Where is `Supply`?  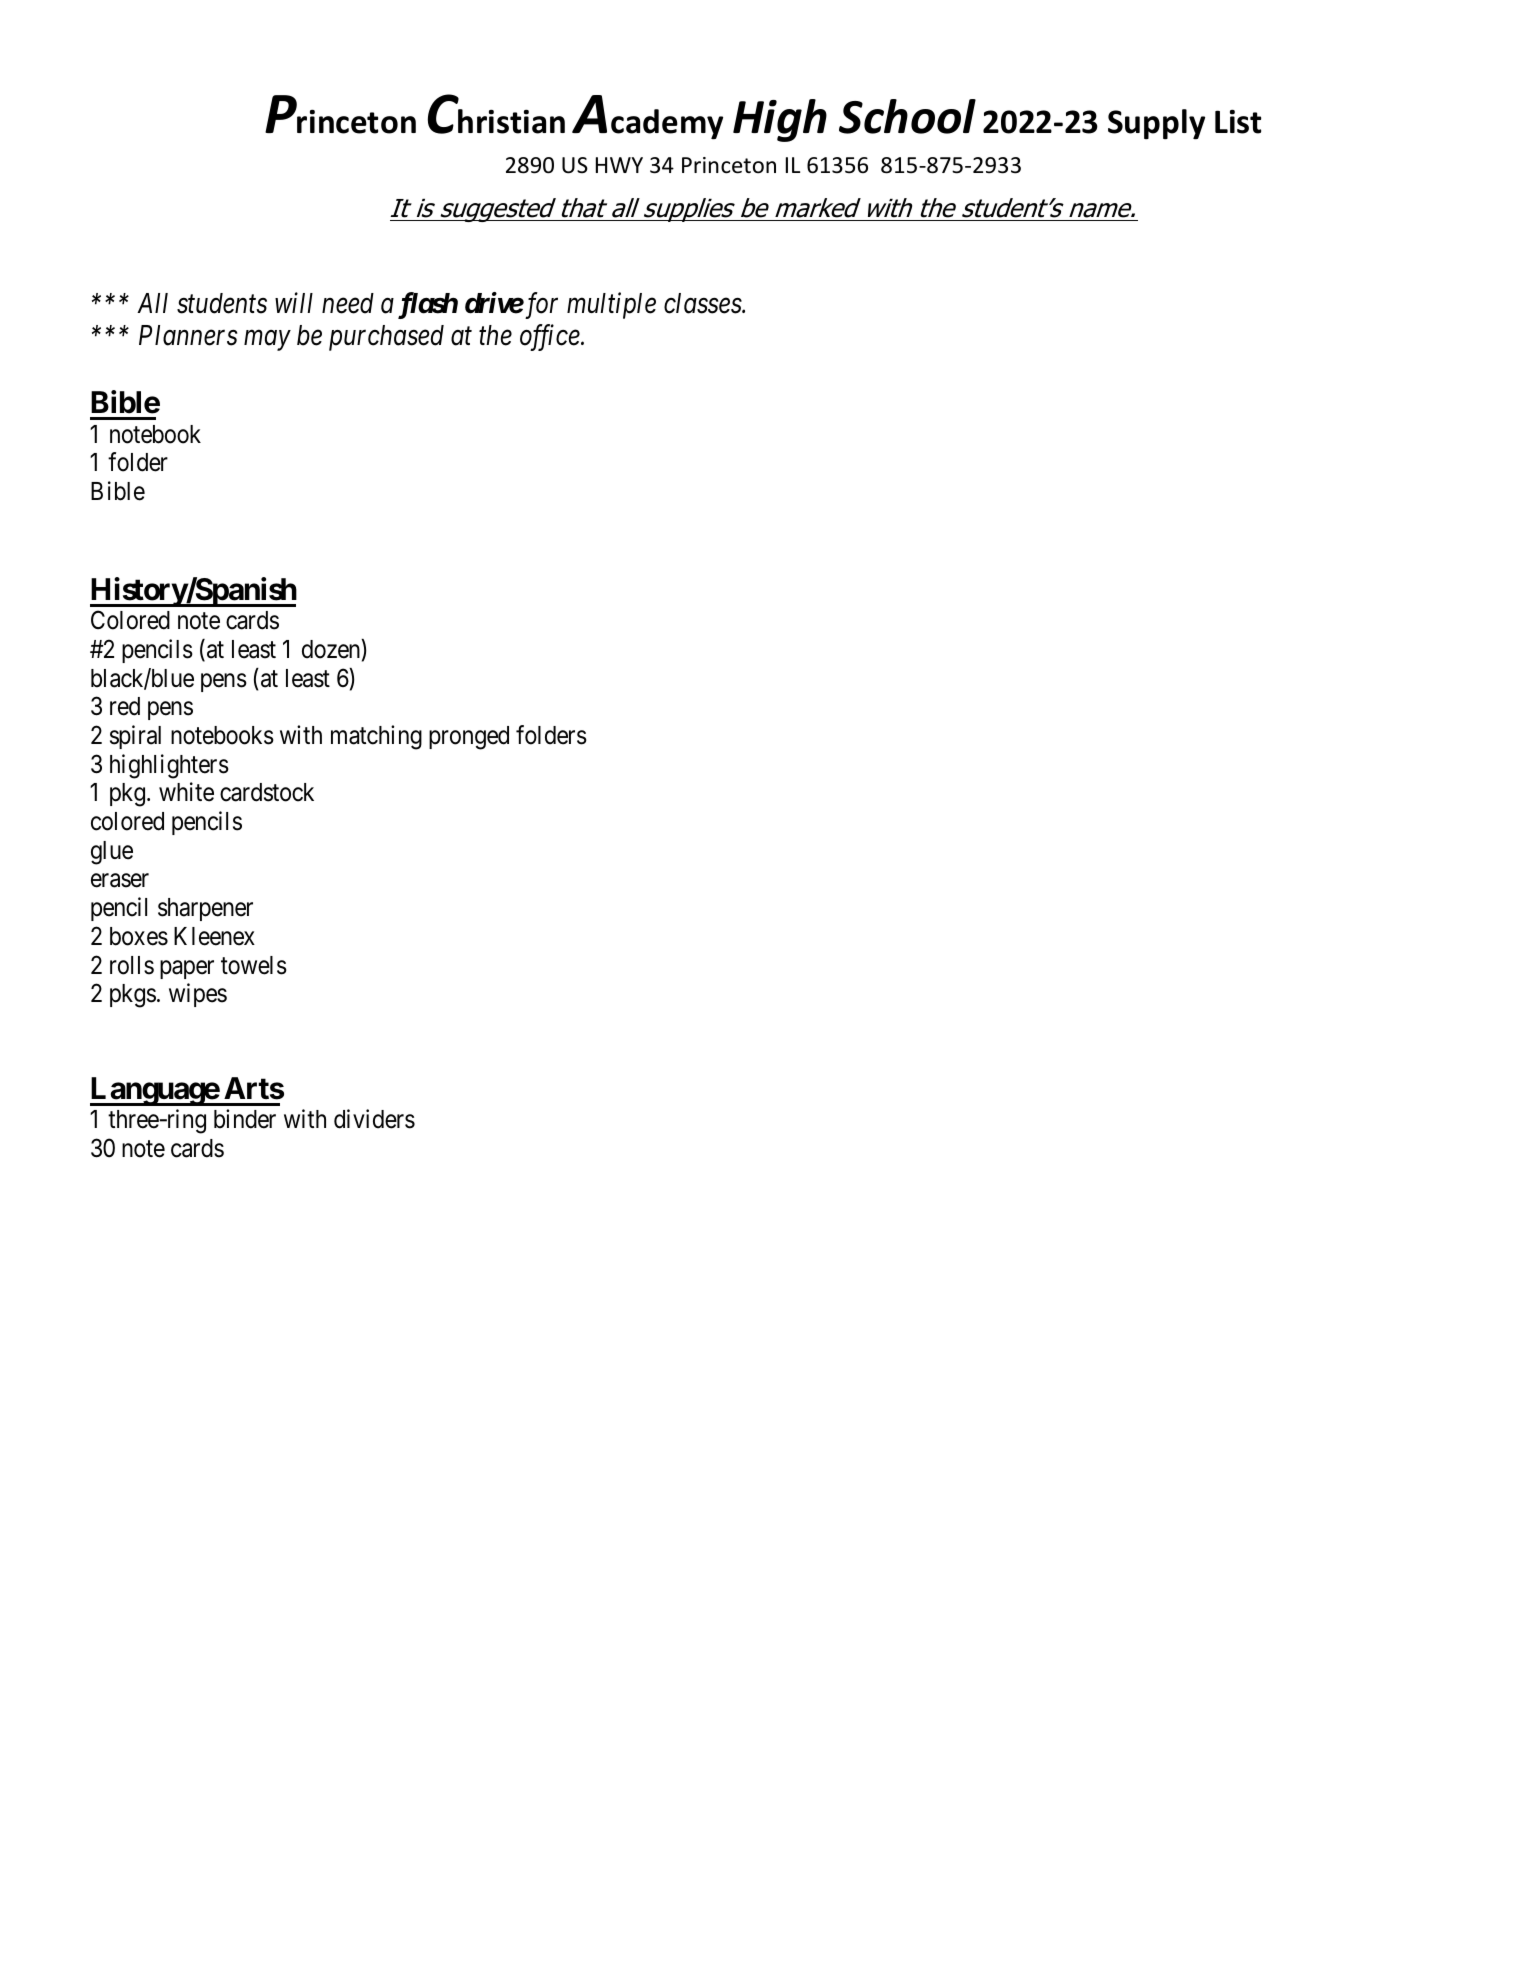 Supply is located at coordinates (1156, 124).
